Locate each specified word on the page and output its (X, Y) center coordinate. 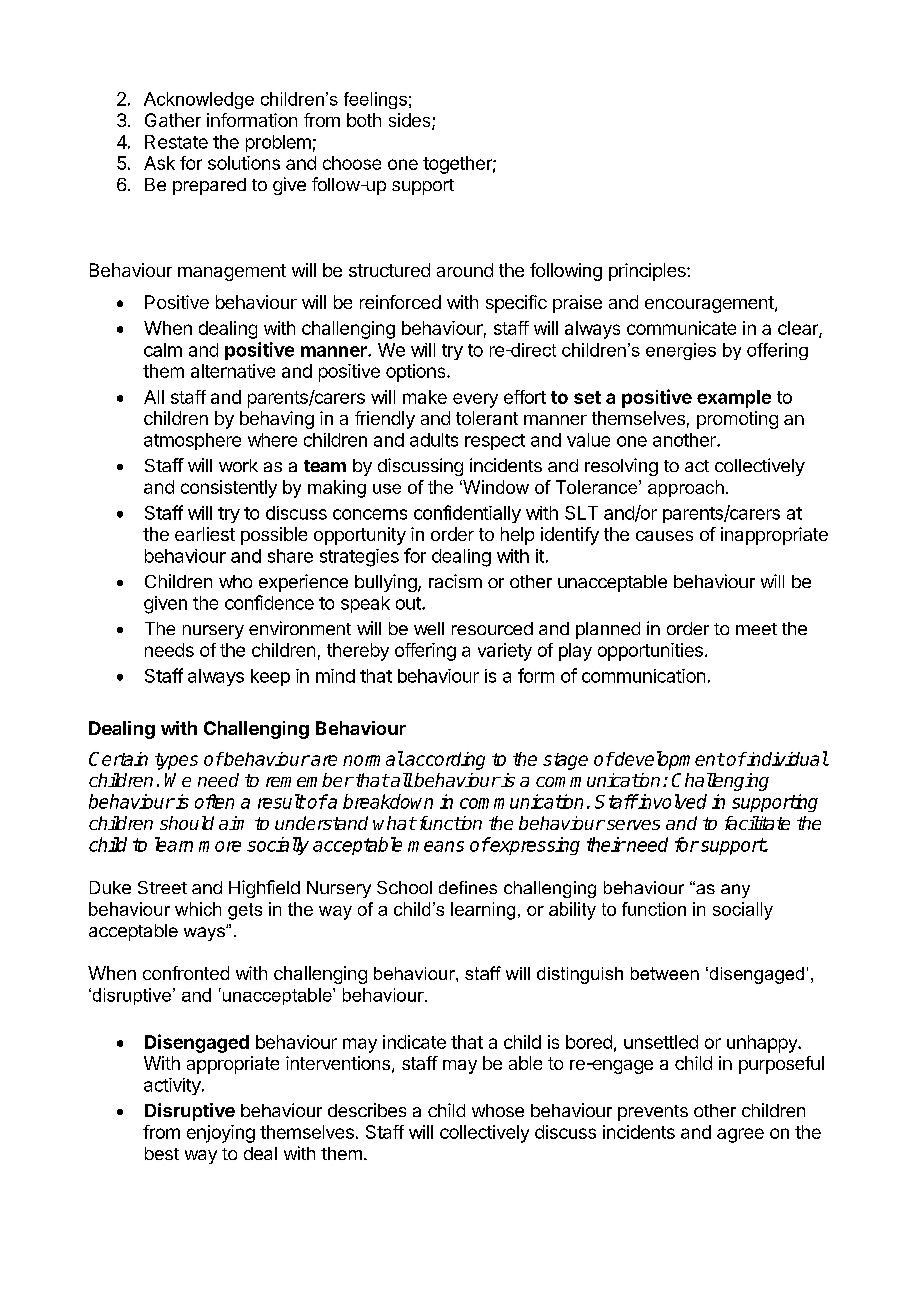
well (429, 628)
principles (648, 272)
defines (468, 887)
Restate (176, 142)
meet (756, 629)
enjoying (221, 1134)
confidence (269, 602)
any (735, 891)
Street (162, 887)
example (734, 399)
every (475, 400)
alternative (233, 371)
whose (498, 1110)
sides (411, 121)
